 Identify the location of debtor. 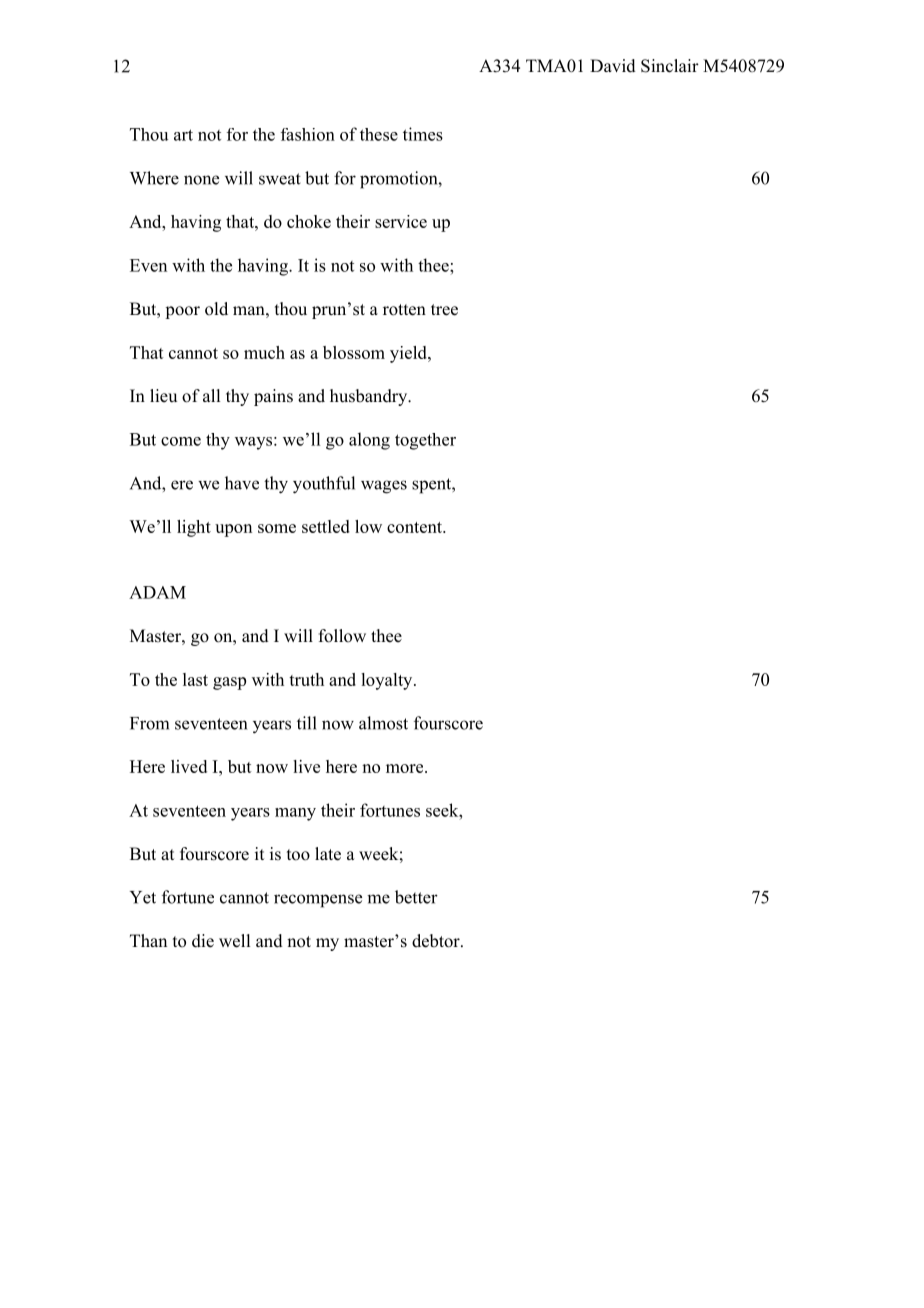
(437, 941).
